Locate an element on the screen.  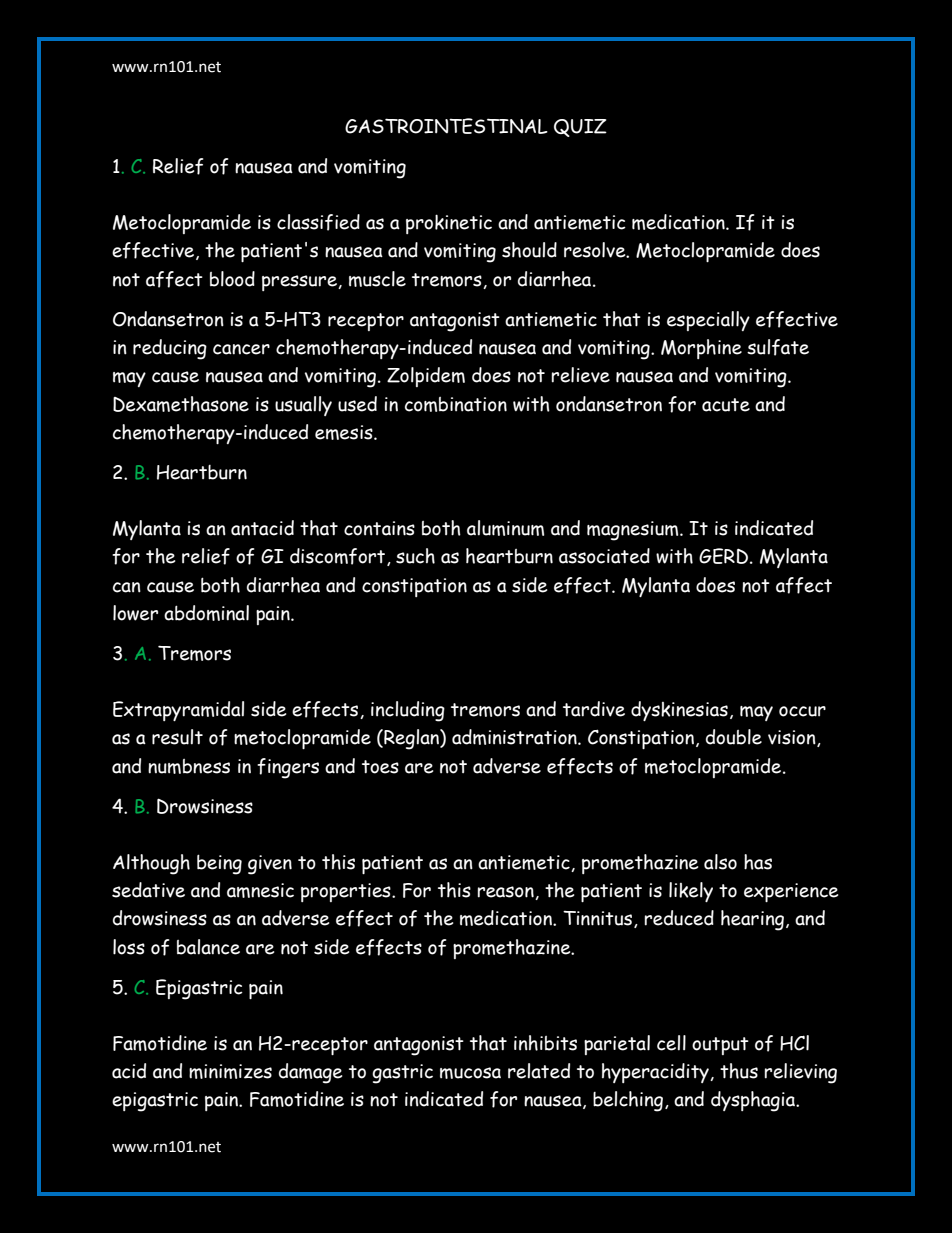
such is located at coordinates (415, 556).
